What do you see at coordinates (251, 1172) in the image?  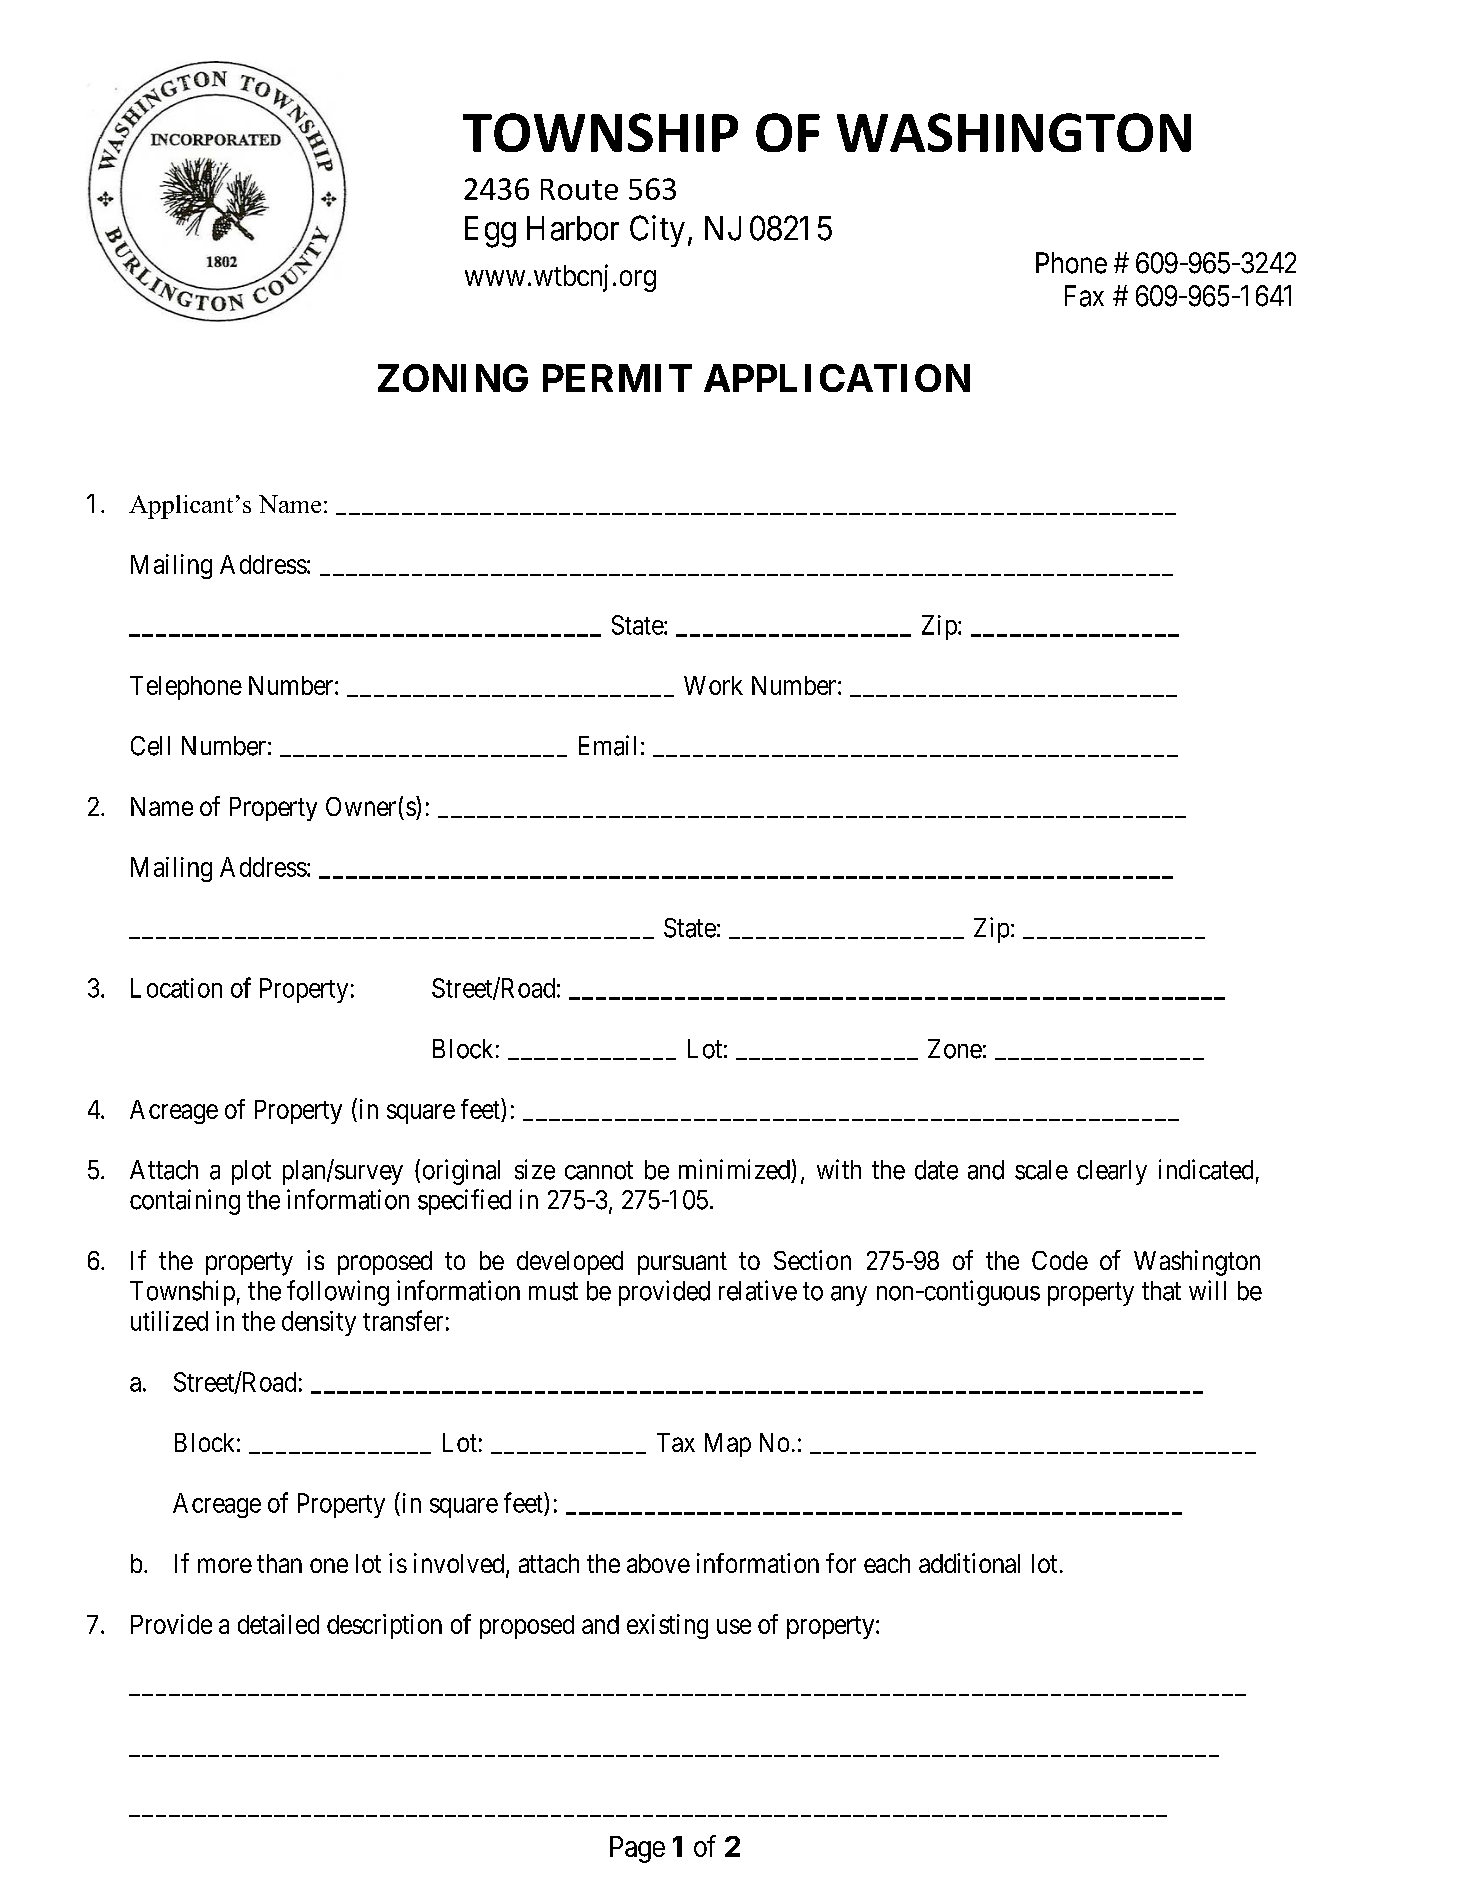 I see `plot` at bounding box center [251, 1172].
